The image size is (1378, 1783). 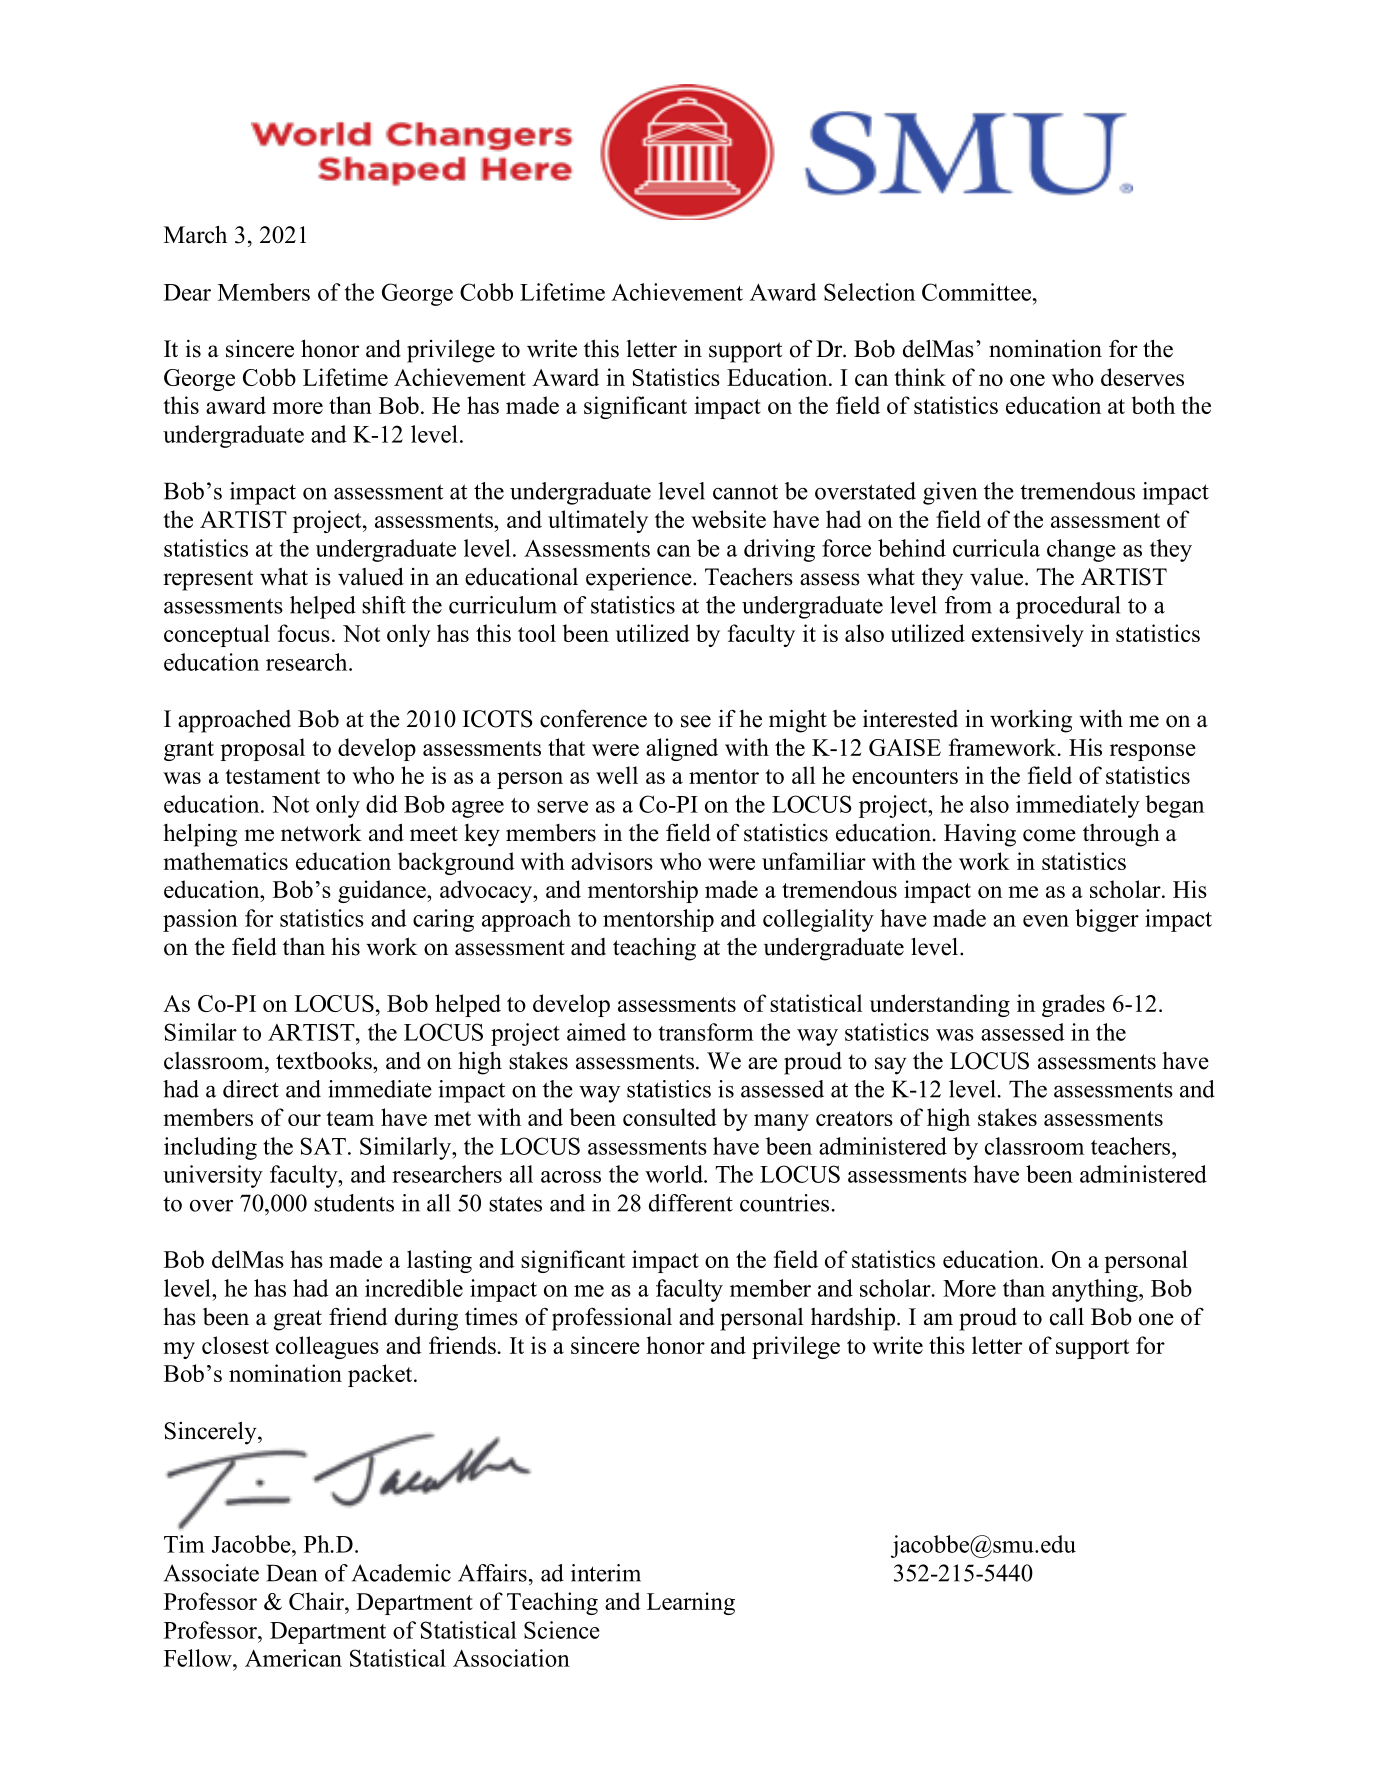 What do you see at coordinates (383, 891) in the page?
I see `guidance` at bounding box center [383, 891].
